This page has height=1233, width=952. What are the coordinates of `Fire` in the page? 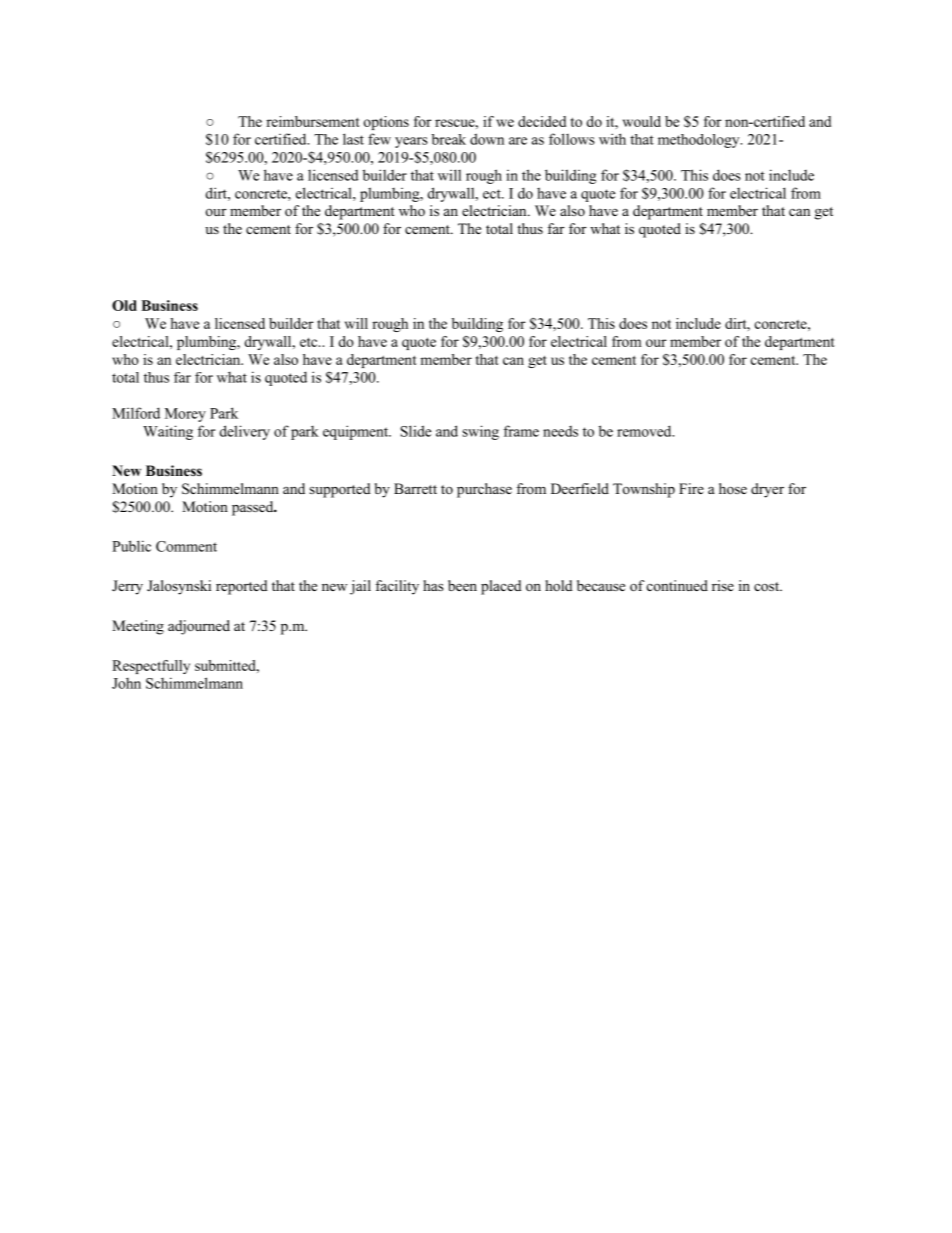 It's located at (691, 488).
